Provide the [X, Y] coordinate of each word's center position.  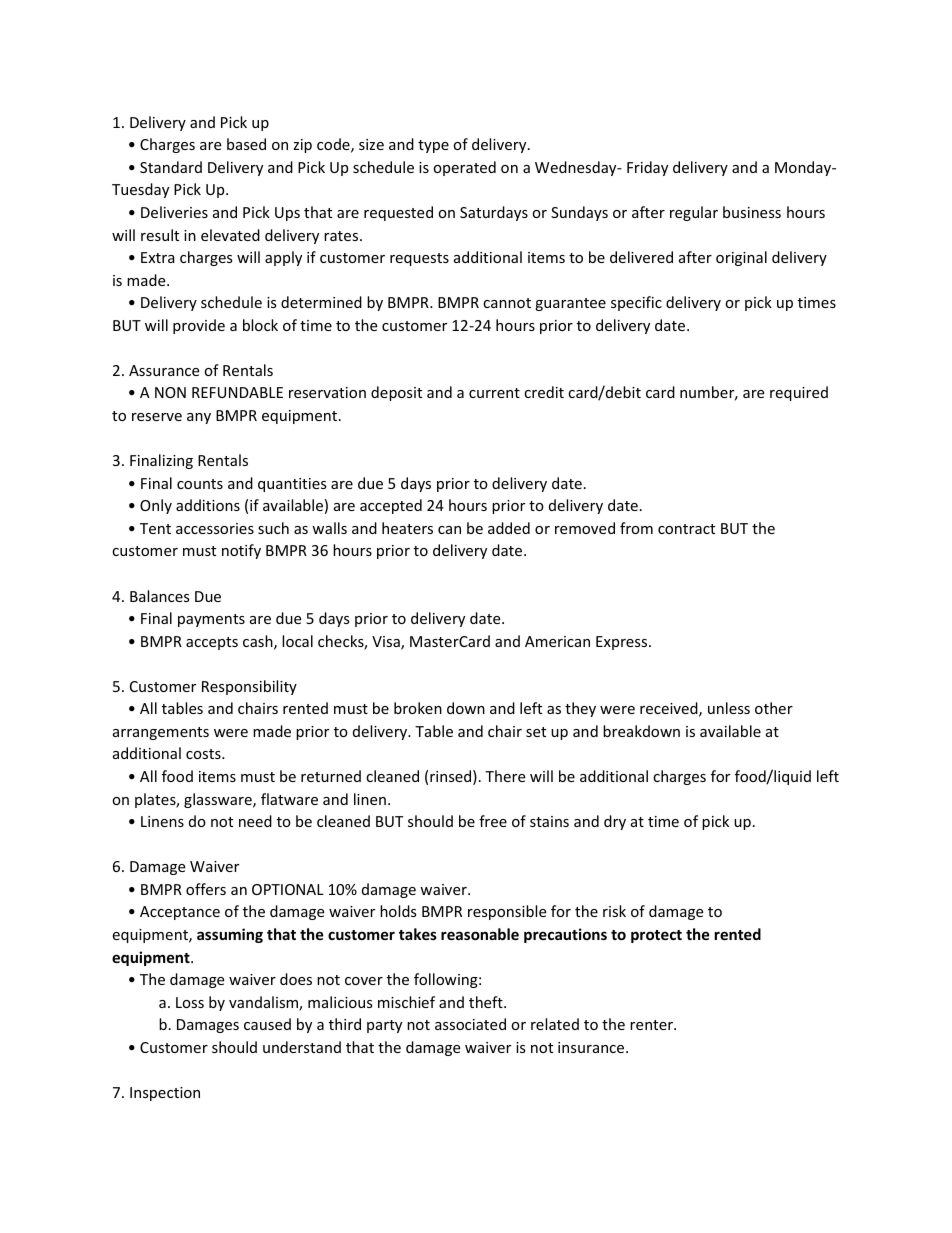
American [557, 641]
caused [267, 1024]
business [752, 212]
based [246, 144]
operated [464, 168]
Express [623, 643]
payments [211, 620]
